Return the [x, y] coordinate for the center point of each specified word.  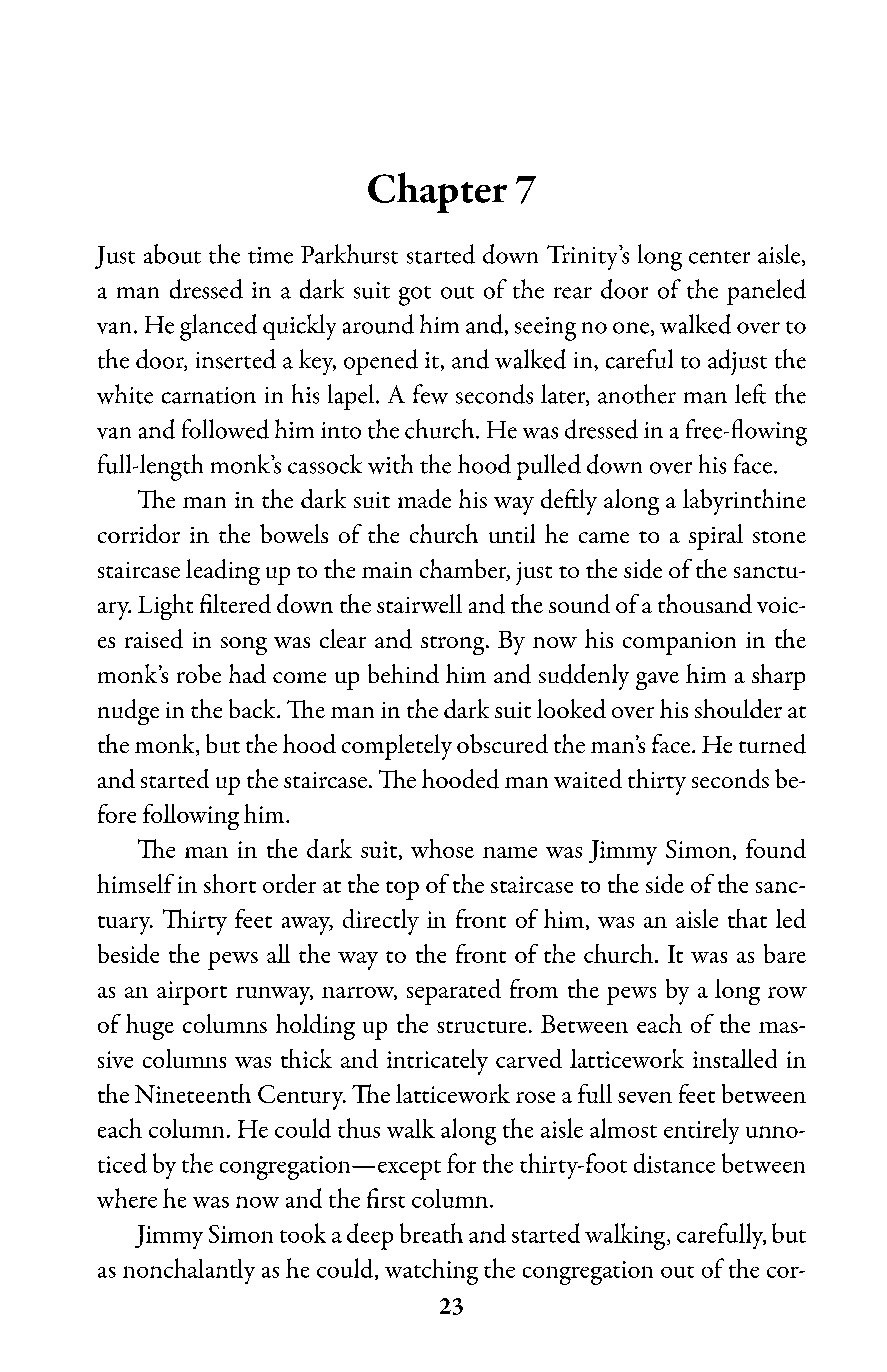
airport [192, 993]
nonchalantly [189, 1271]
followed [225, 429]
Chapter [437, 192]
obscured [502, 743]
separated [454, 992]
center [719, 257]
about [172, 254]
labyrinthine [744, 502]
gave [657, 681]
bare [785, 953]
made [424, 498]
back [253, 708]
